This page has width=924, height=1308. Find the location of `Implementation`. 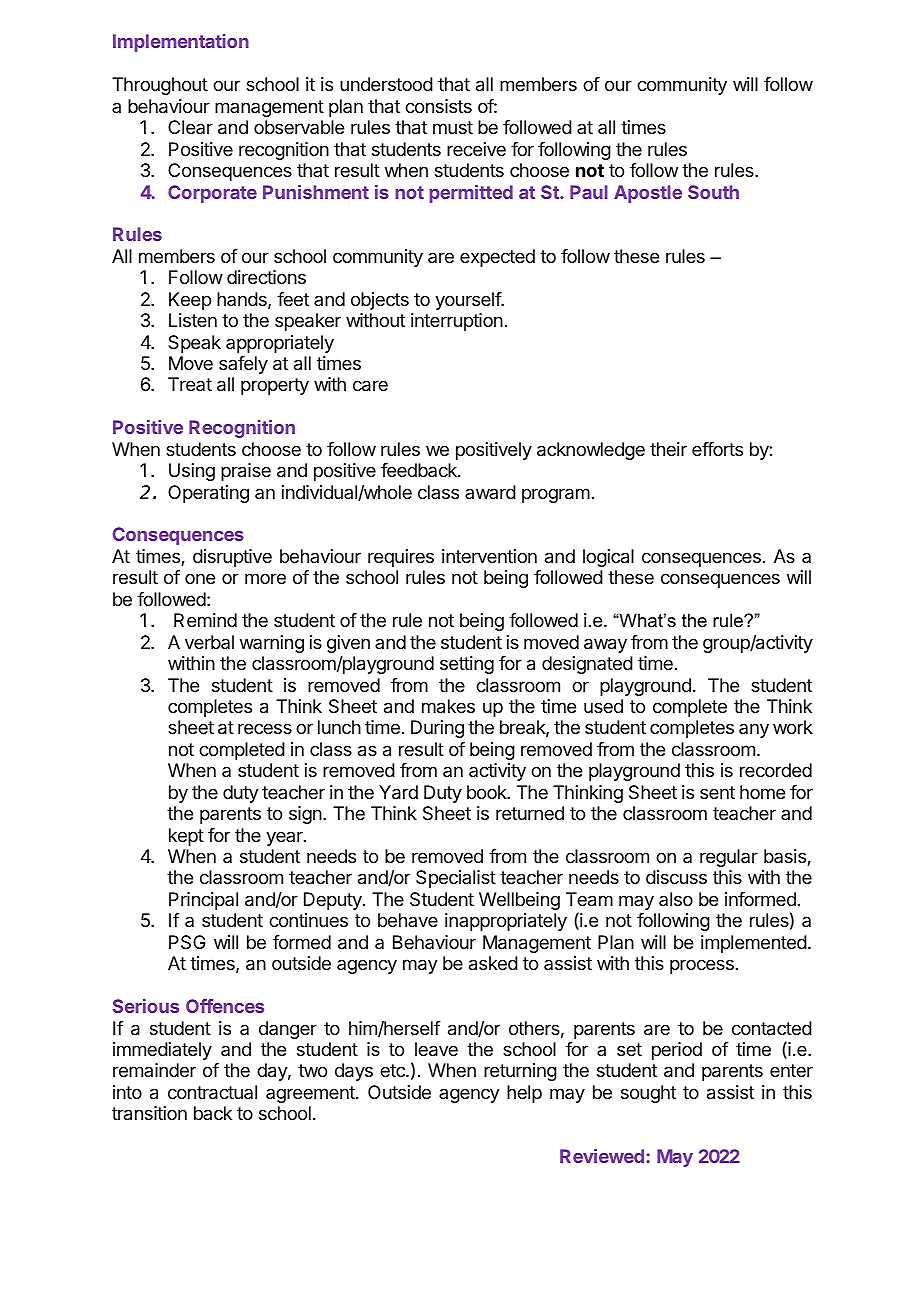

Implementation is located at coordinates (181, 43).
